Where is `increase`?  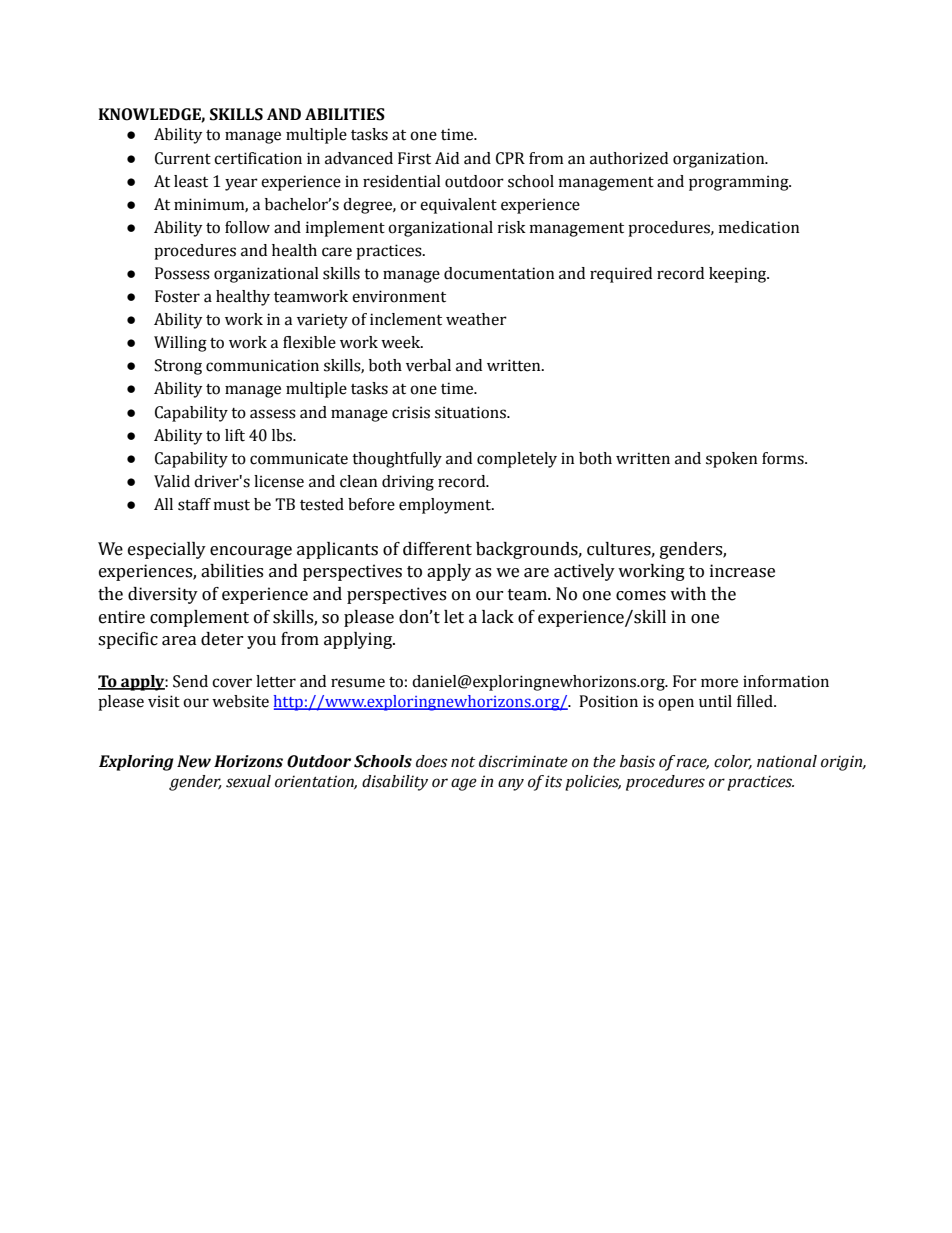 increase is located at coordinates (742, 571).
